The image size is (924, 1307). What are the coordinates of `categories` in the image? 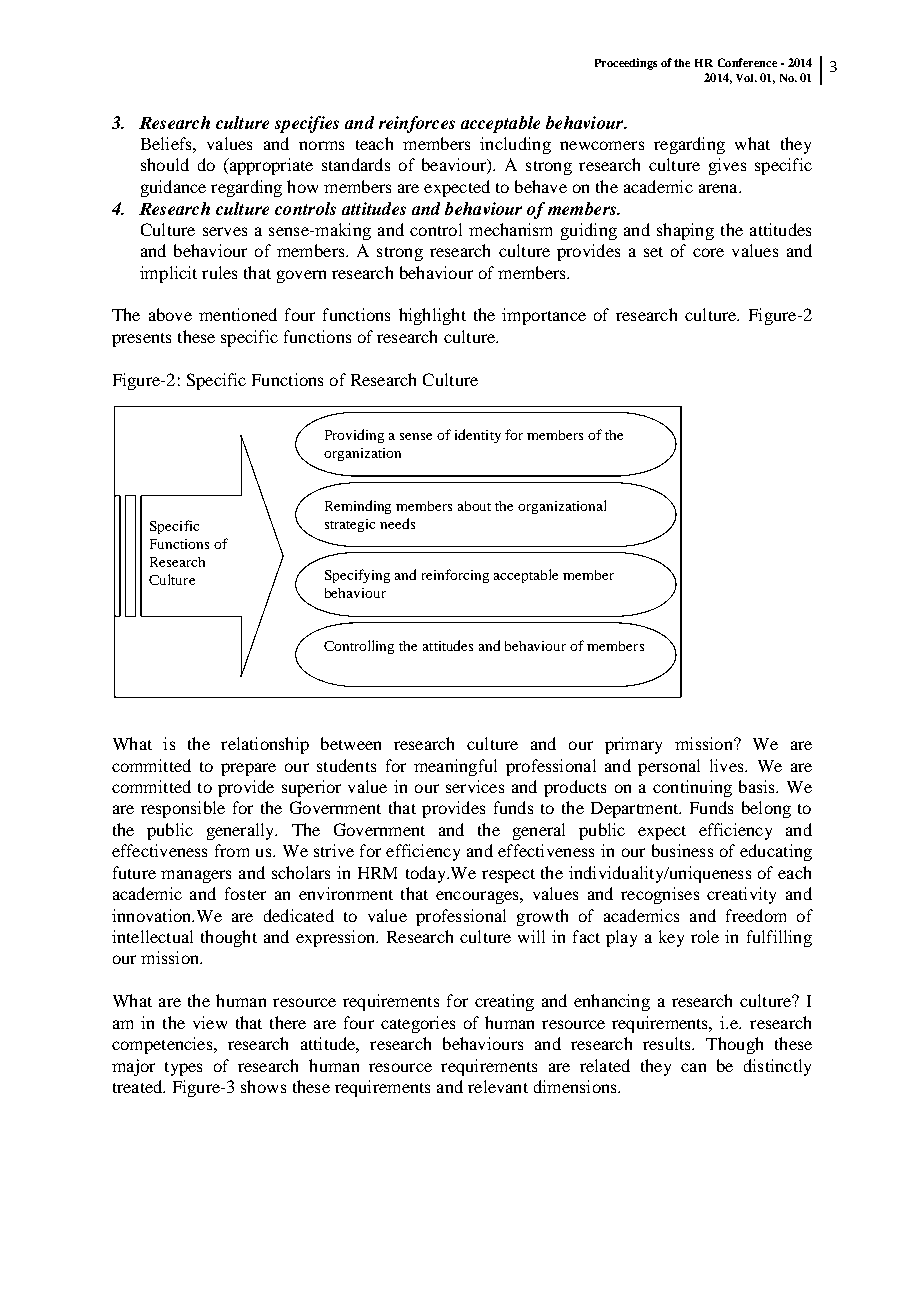 It's located at (418, 1024).
